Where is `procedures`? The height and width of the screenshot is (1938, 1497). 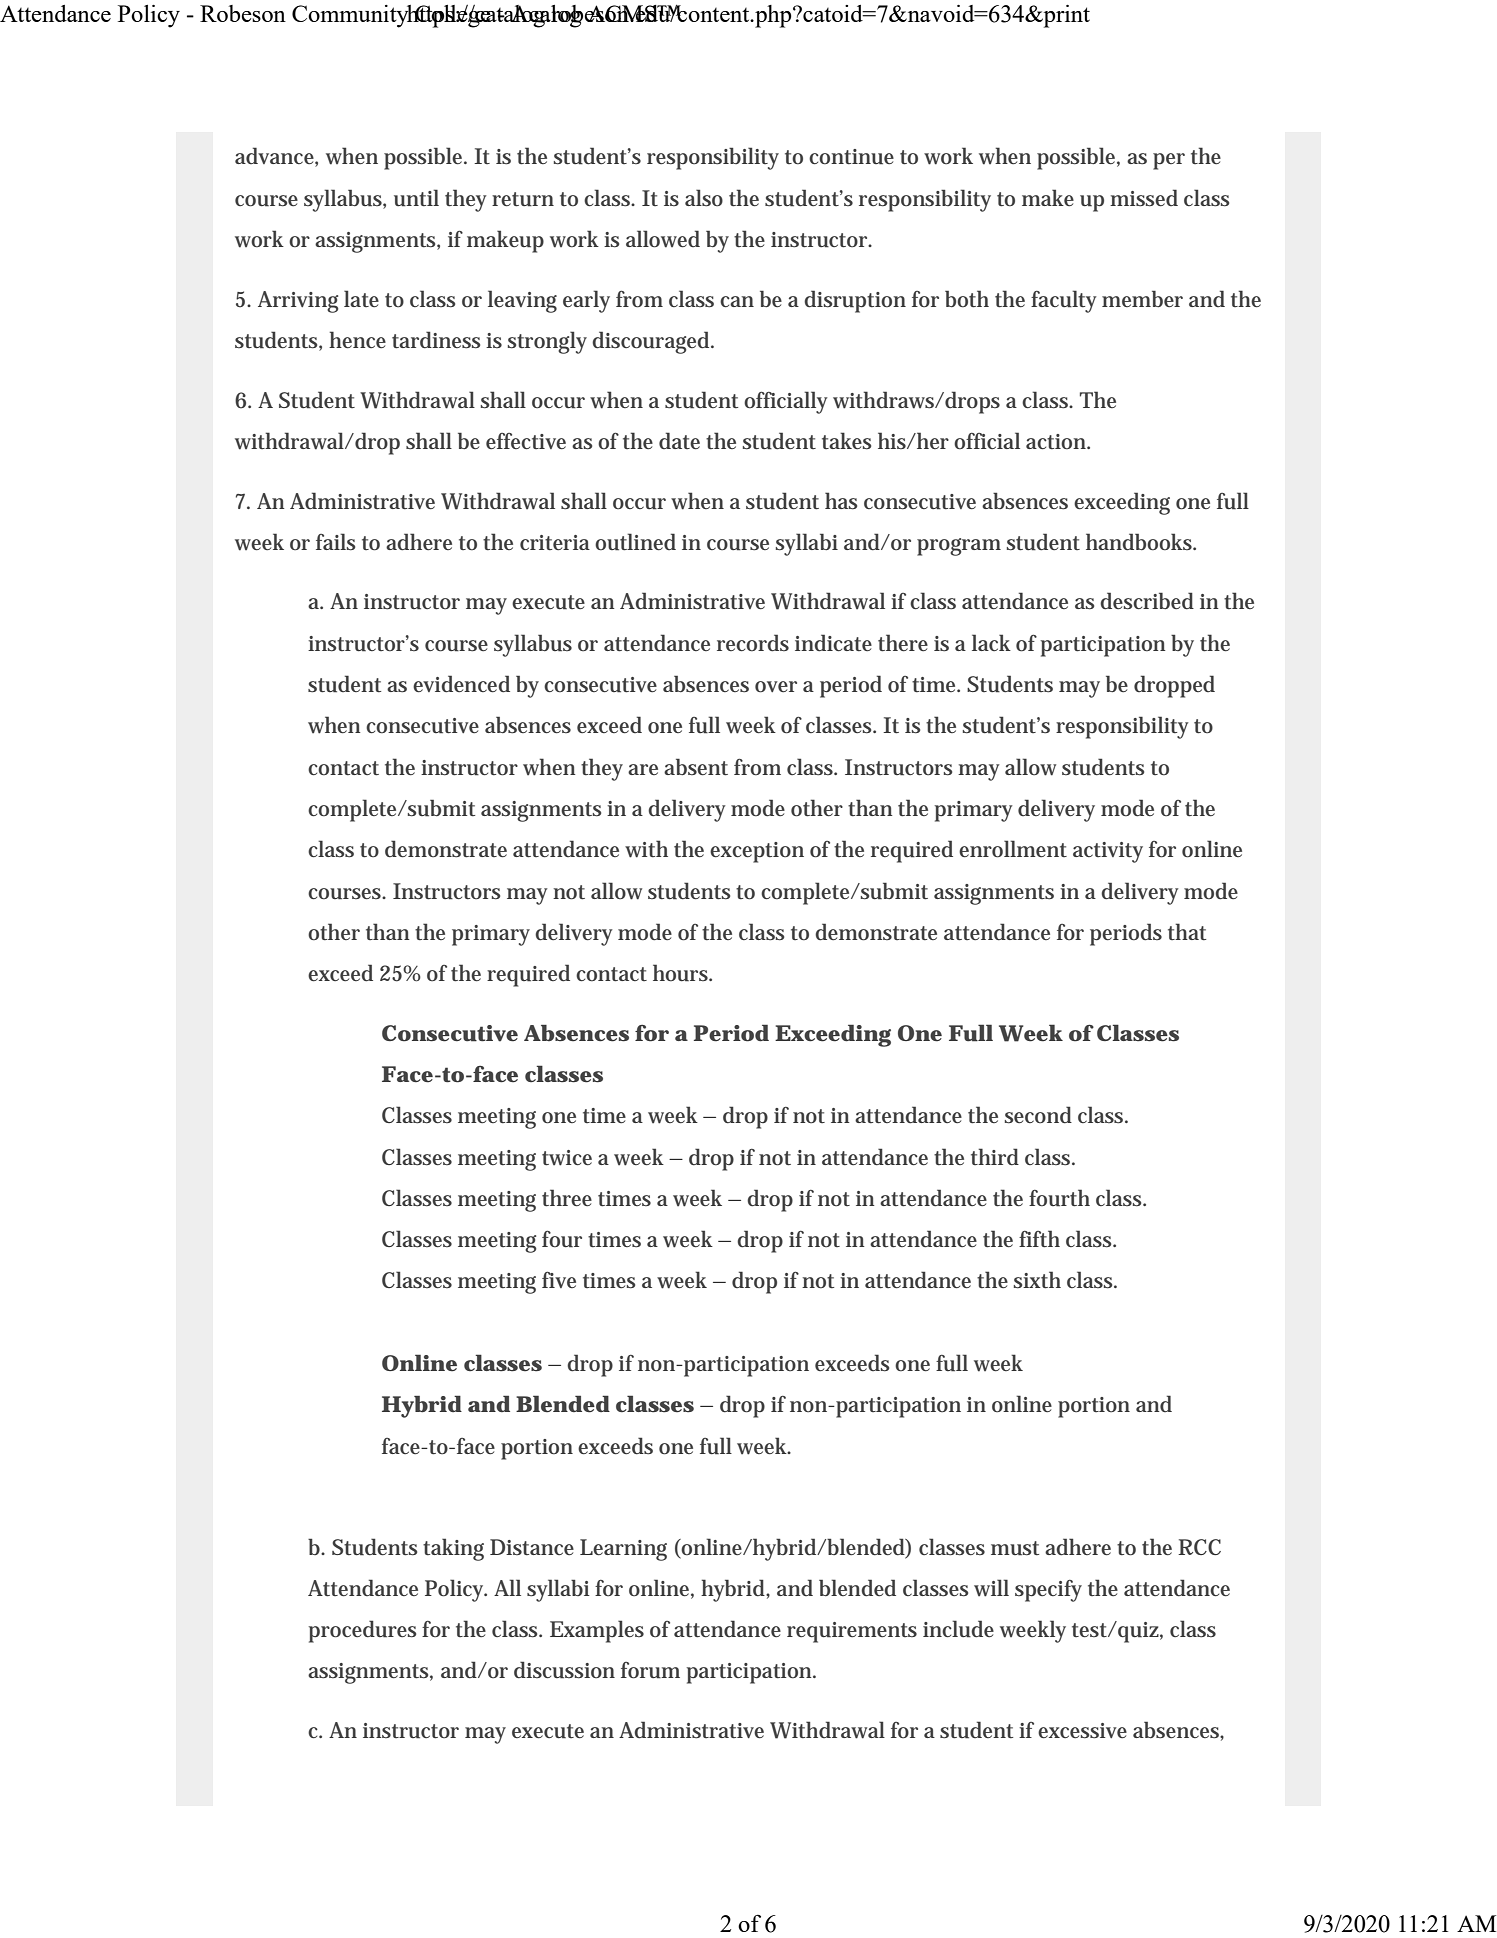 procedures is located at coordinates (362, 1631).
